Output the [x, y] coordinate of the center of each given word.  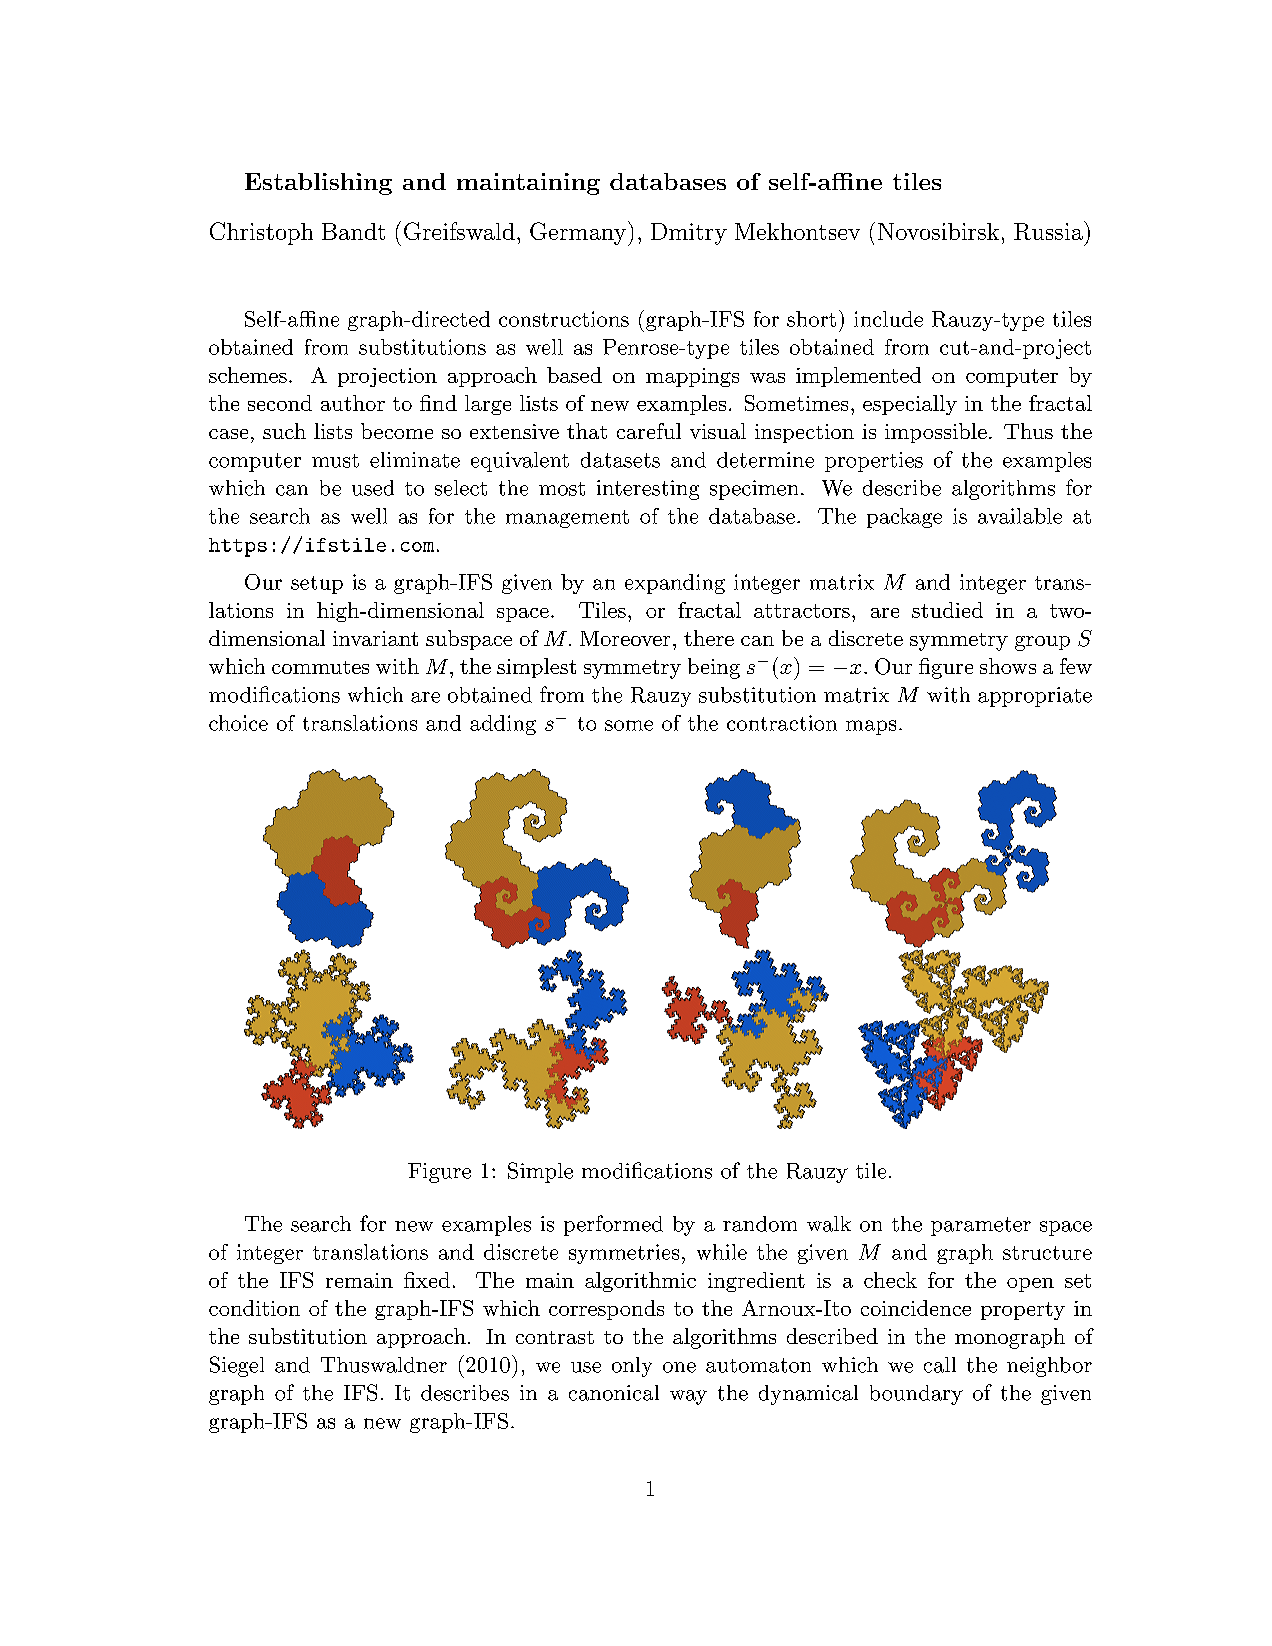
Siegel [237, 1366]
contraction [782, 723]
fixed [427, 1280]
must [335, 461]
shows [1008, 666]
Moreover [625, 638]
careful [649, 431]
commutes [320, 667]
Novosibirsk [938, 231]
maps [871, 727]
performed [613, 1225]
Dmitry [689, 234]
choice [238, 723]
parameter [981, 1226]
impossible [936, 433]
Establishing [318, 184]
